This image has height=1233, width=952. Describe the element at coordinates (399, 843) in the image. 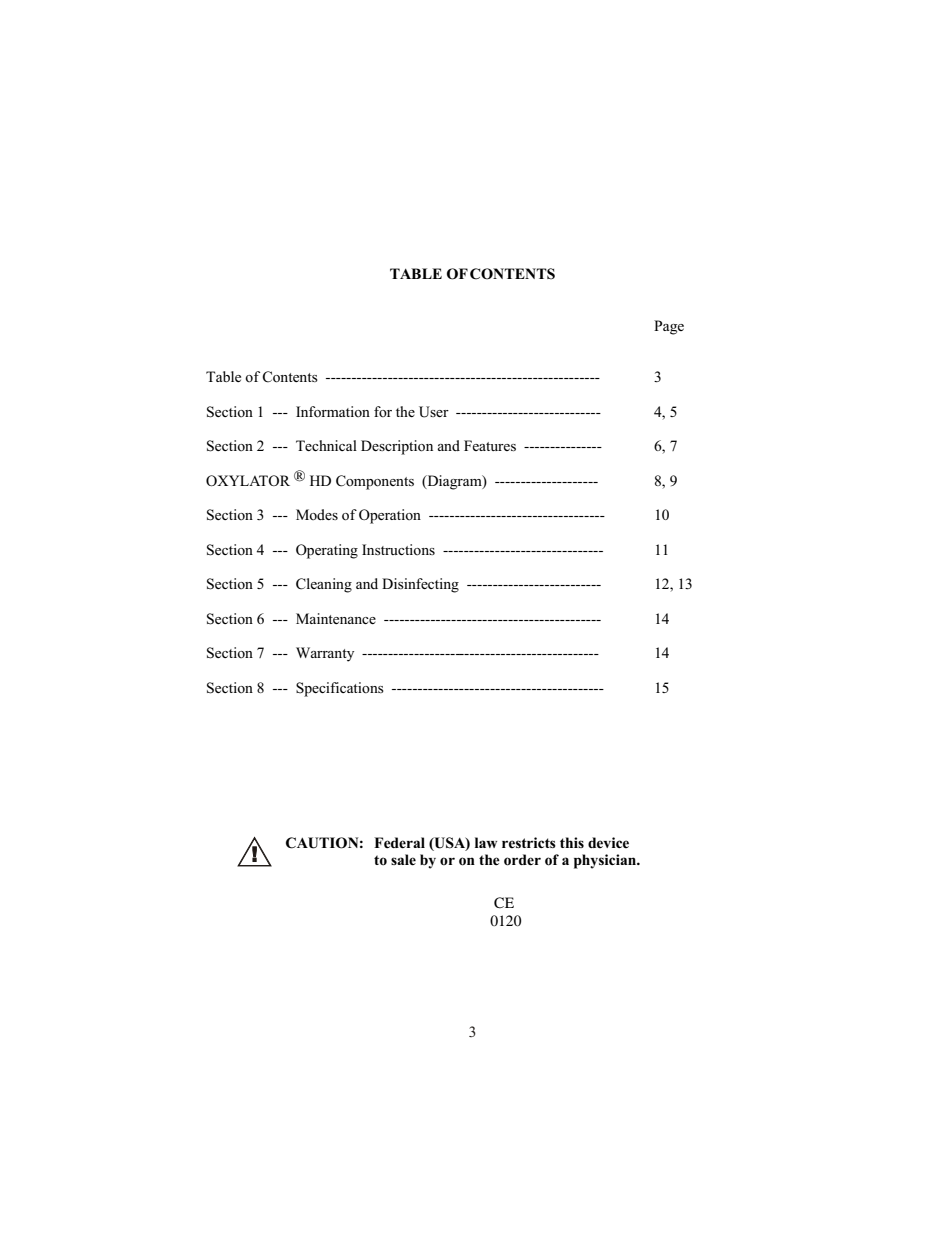

I see `Federal` at that location.
